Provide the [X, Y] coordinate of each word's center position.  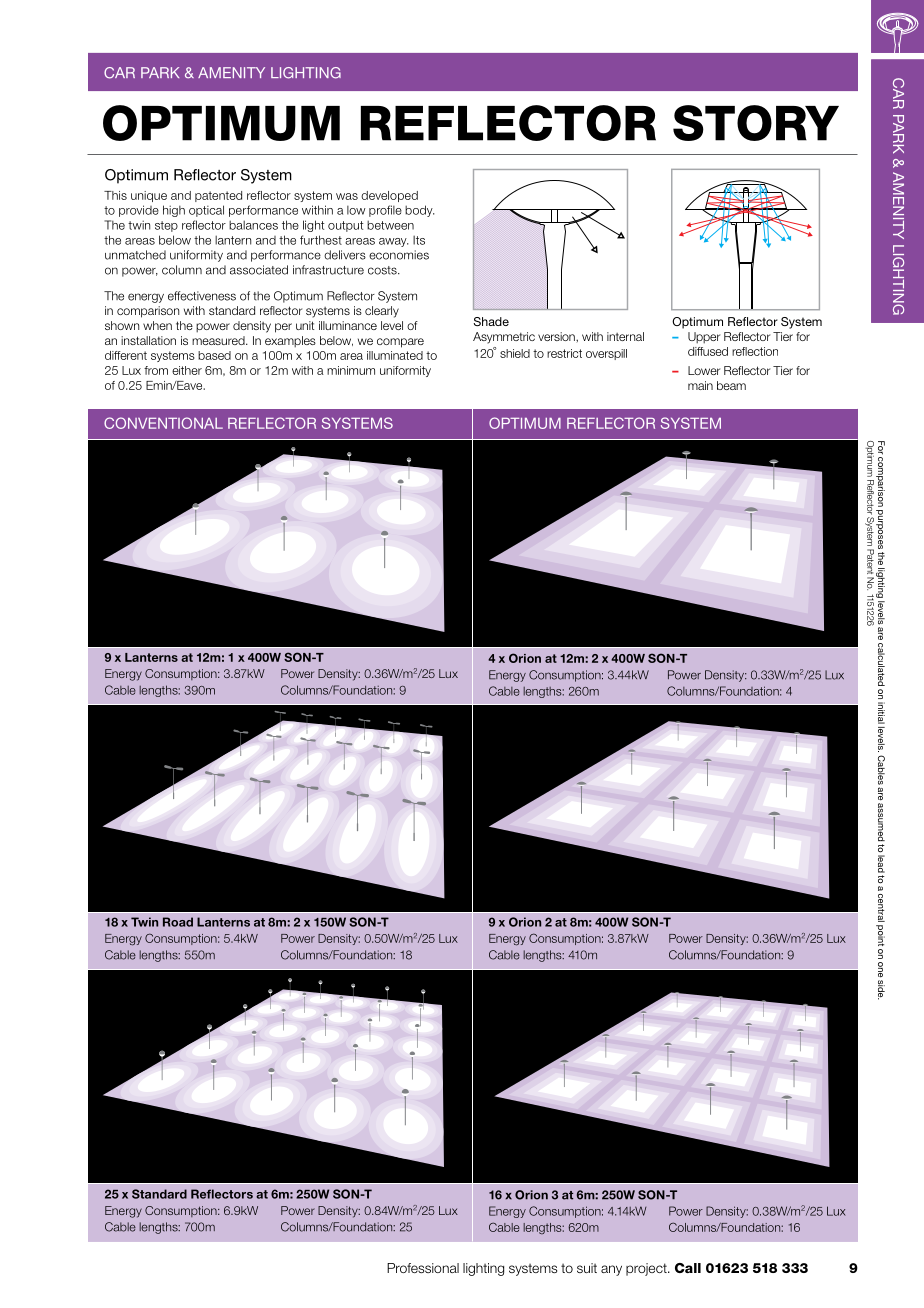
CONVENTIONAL [163, 423]
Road [178, 922]
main [700, 385]
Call [688, 1268]
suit [587, 1268]
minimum [351, 370]
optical [206, 211]
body [420, 211]
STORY [756, 123]
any [611, 1270]
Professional [423, 1268]
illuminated [395, 355]
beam [731, 385]
